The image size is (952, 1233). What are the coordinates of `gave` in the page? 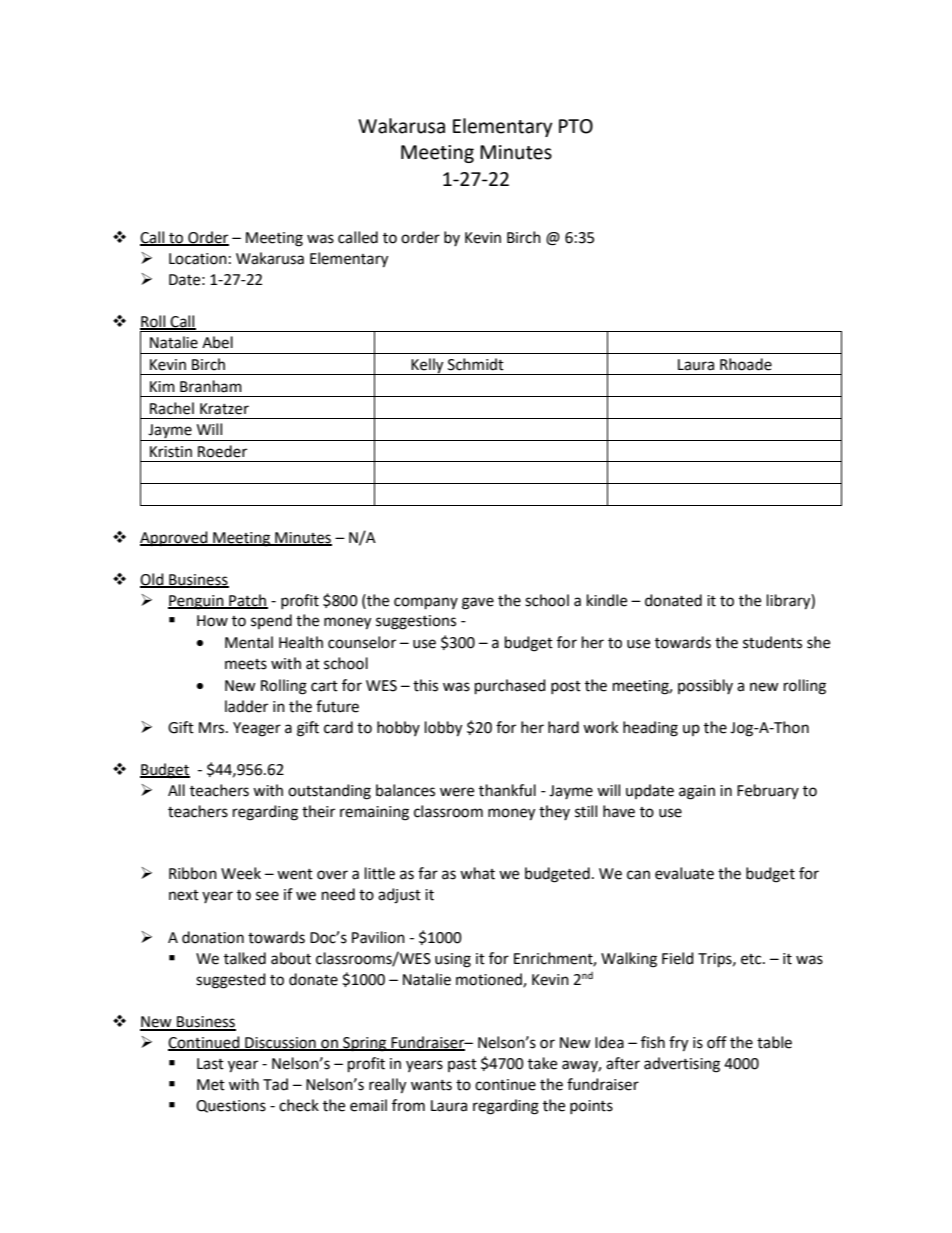 It's located at (478, 603).
